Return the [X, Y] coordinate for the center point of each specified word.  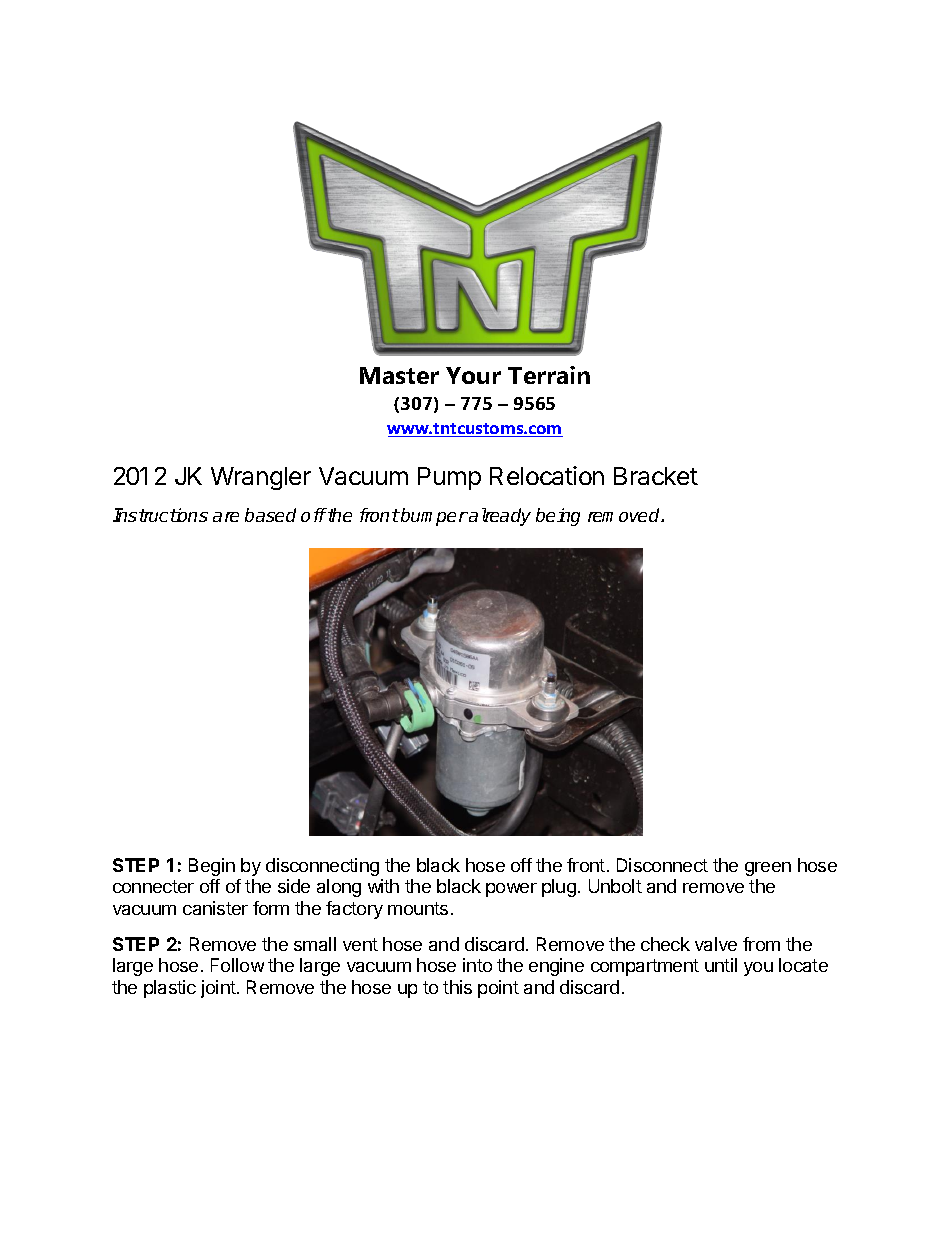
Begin [212, 867]
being [558, 517]
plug [559, 888]
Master [399, 375]
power [511, 890]
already [499, 517]
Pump [449, 478]
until [721, 965]
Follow [237, 965]
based [270, 515]
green [768, 869]
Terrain [549, 375]
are [226, 517]
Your [473, 375]
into [477, 965]
